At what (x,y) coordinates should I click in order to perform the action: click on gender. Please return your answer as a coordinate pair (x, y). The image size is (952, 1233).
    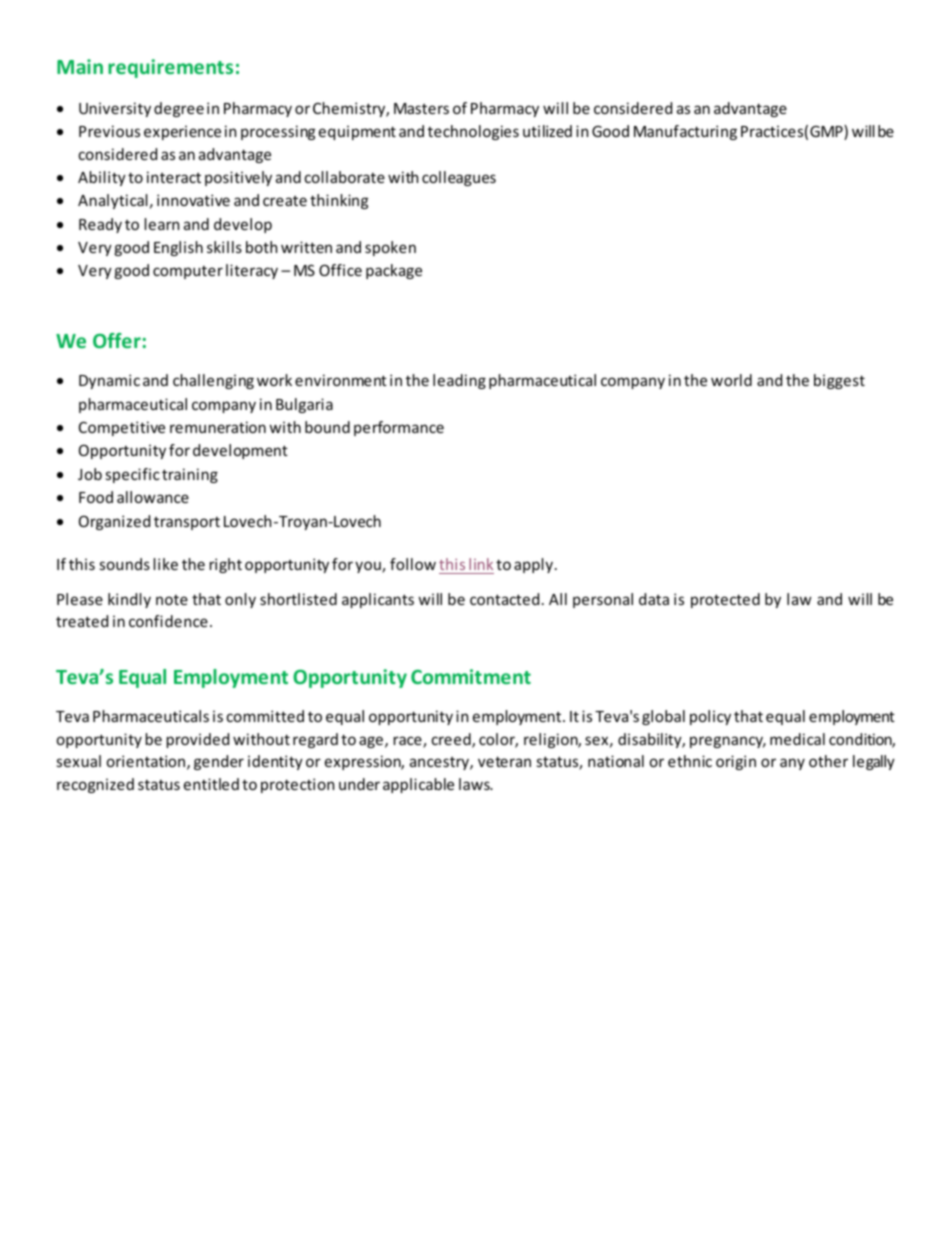
    Looking at the image, I should click on (219, 762).
